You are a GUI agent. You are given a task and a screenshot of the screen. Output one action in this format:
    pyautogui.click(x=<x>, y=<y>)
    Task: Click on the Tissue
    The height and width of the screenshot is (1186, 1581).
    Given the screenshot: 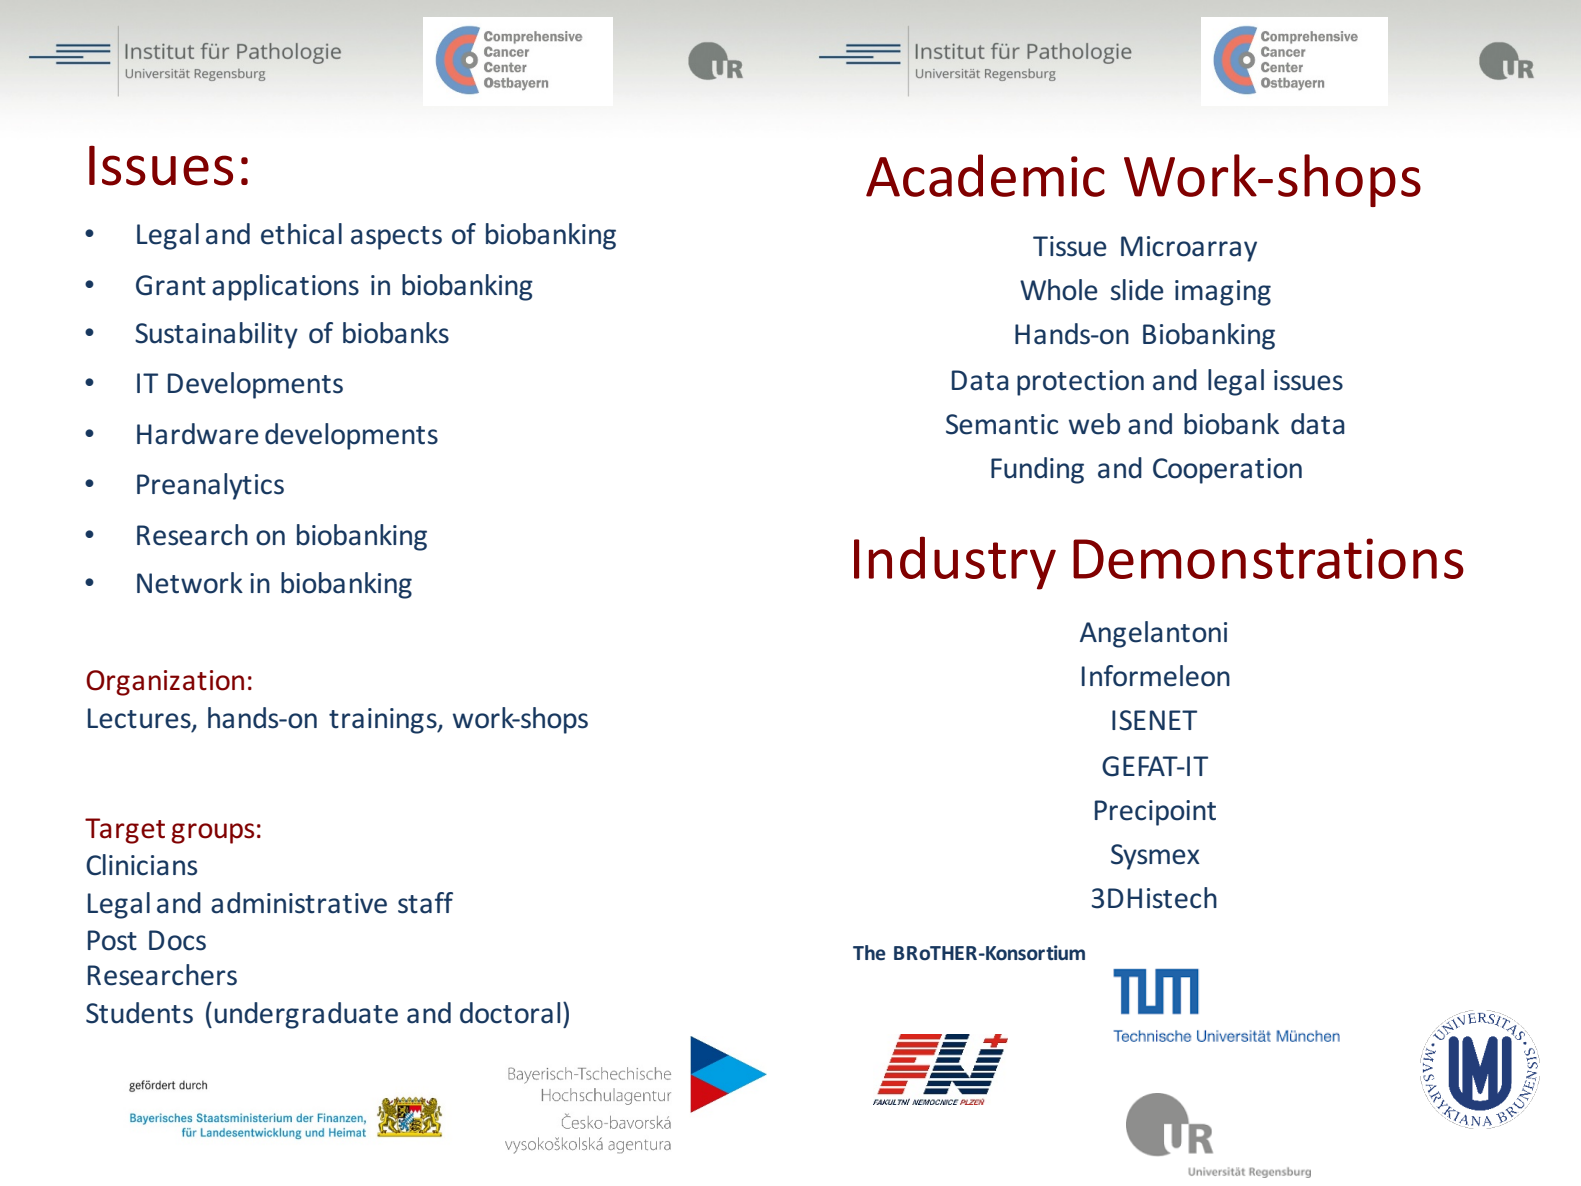 What is the action you would take?
    pyautogui.click(x=1070, y=246)
